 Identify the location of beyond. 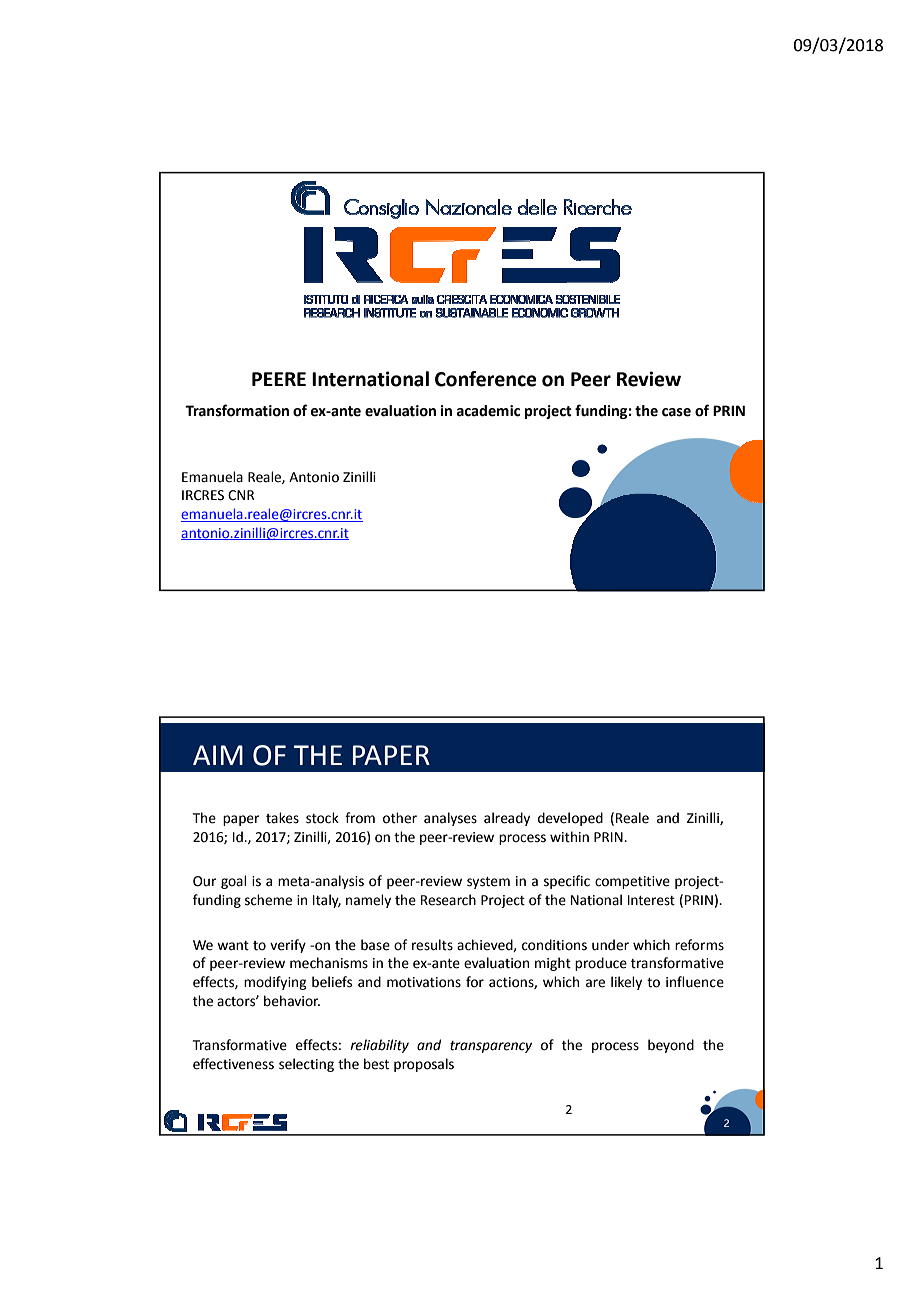
(671, 1046).
